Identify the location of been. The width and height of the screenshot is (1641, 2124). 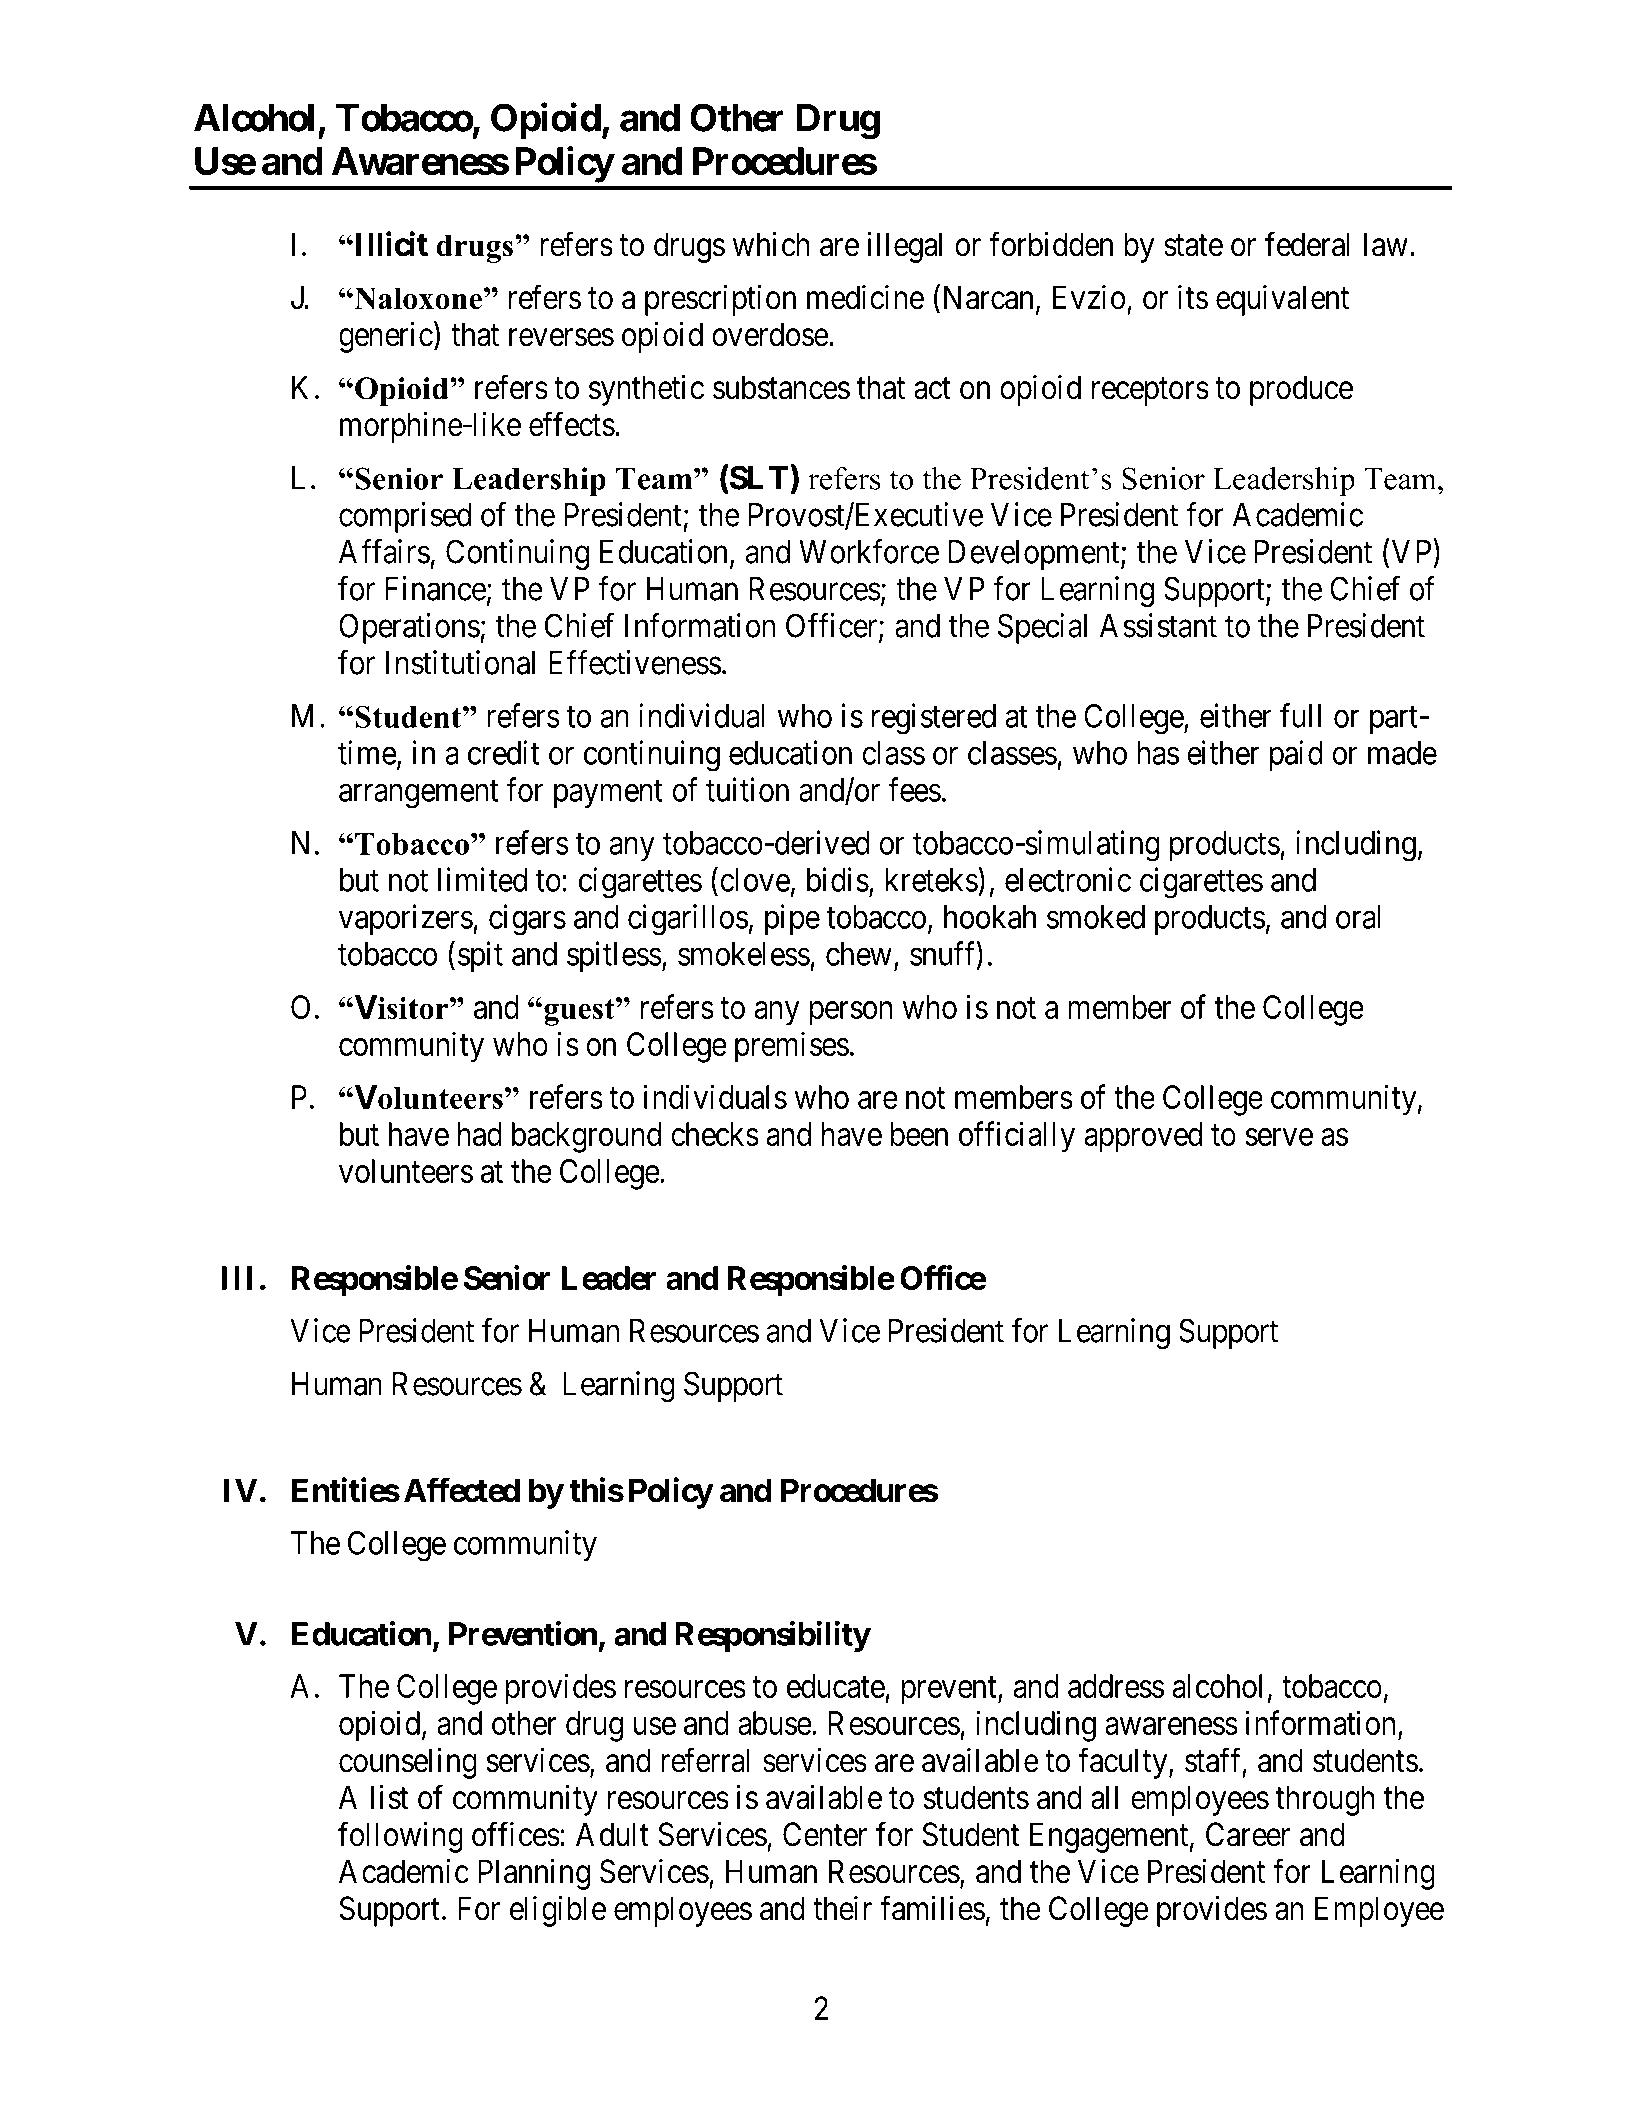
(919, 1134).
